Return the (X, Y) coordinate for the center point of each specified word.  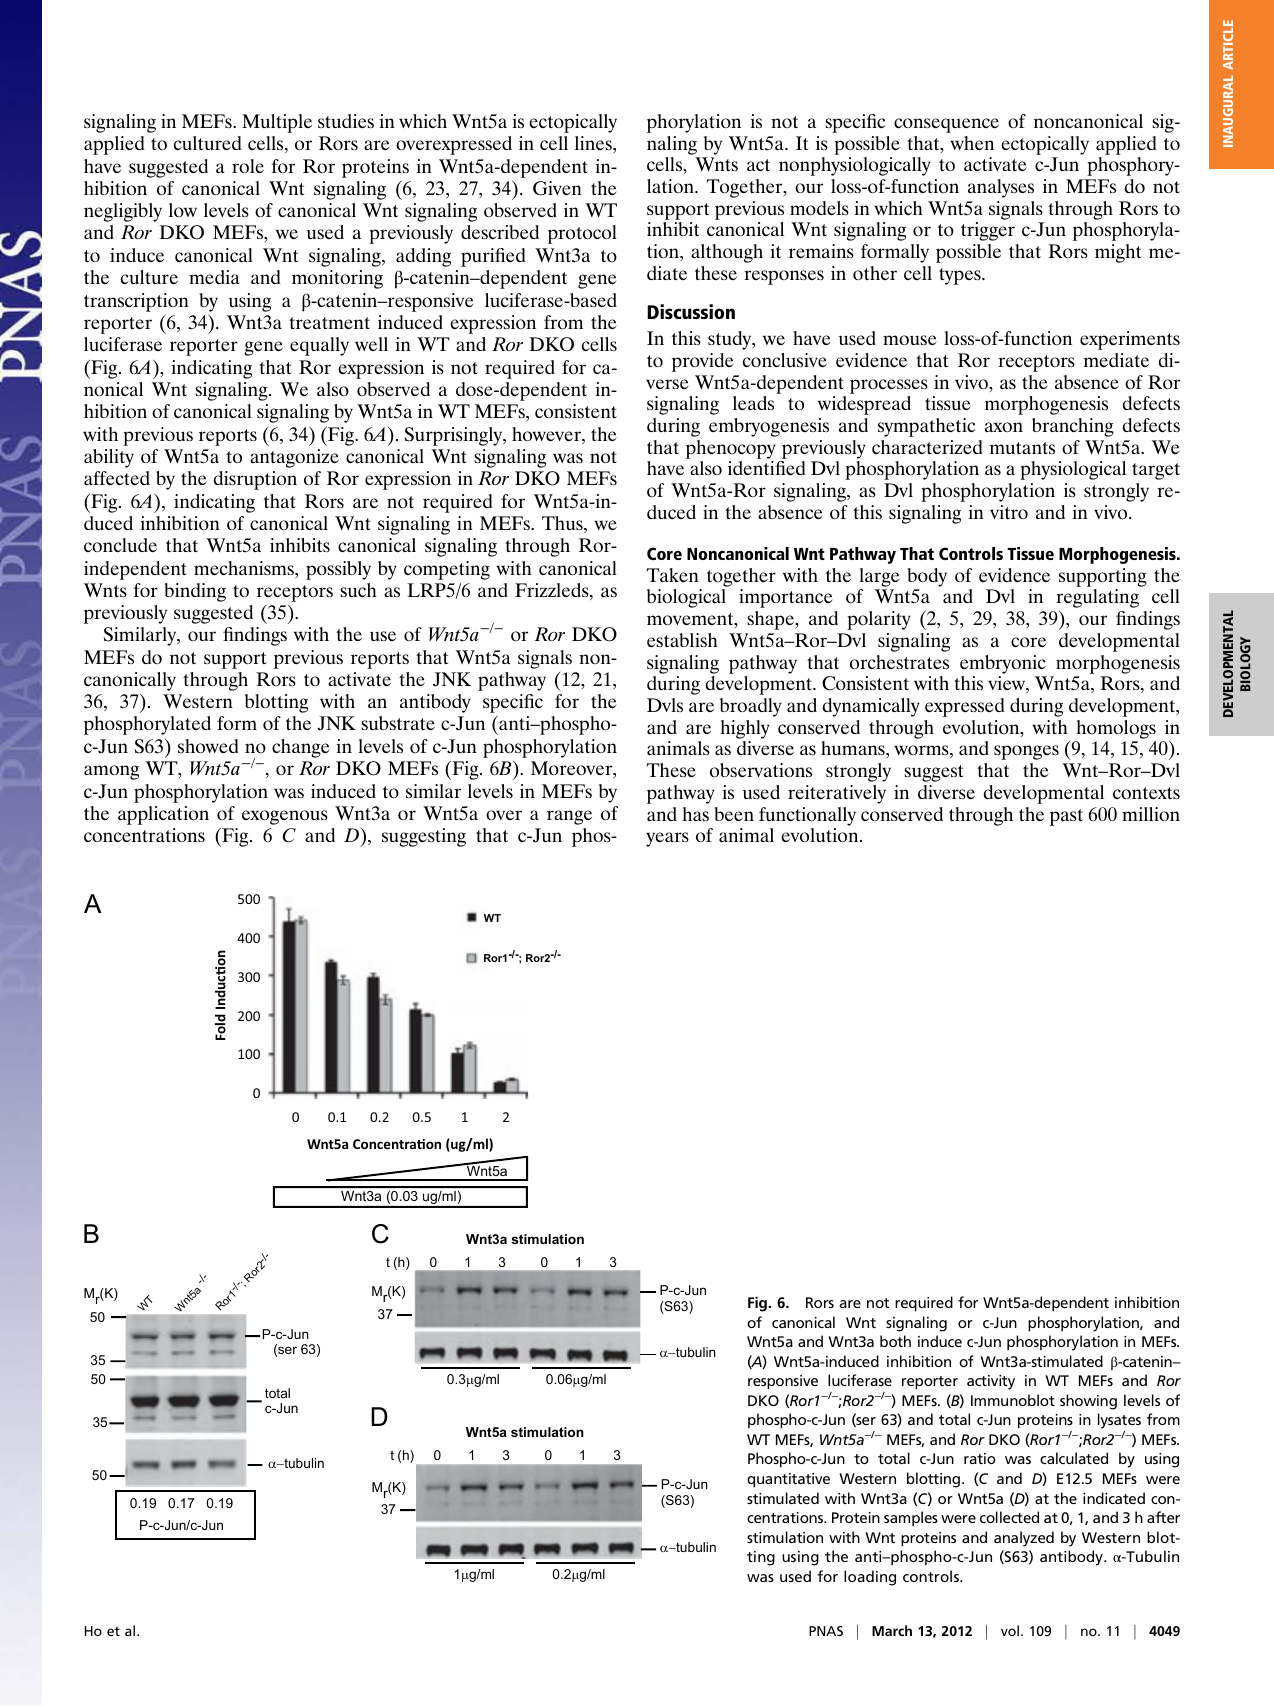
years (667, 839)
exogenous (285, 817)
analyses (1001, 188)
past (1066, 817)
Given (557, 188)
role (248, 166)
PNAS (826, 1631)
